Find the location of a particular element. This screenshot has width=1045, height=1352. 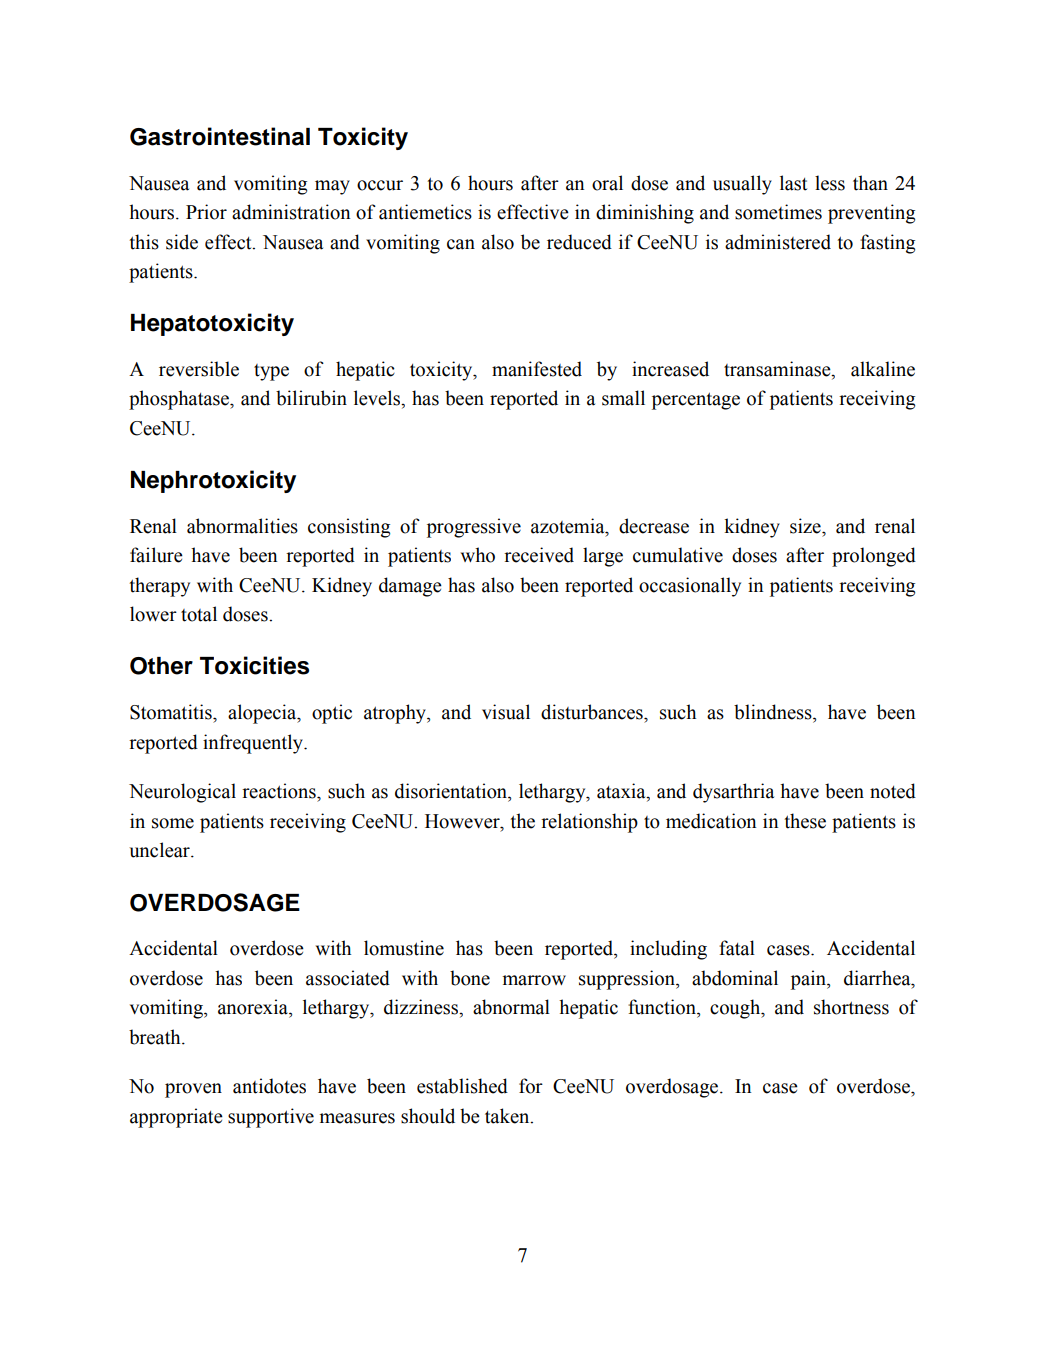

unclear is located at coordinates (160, 850).
